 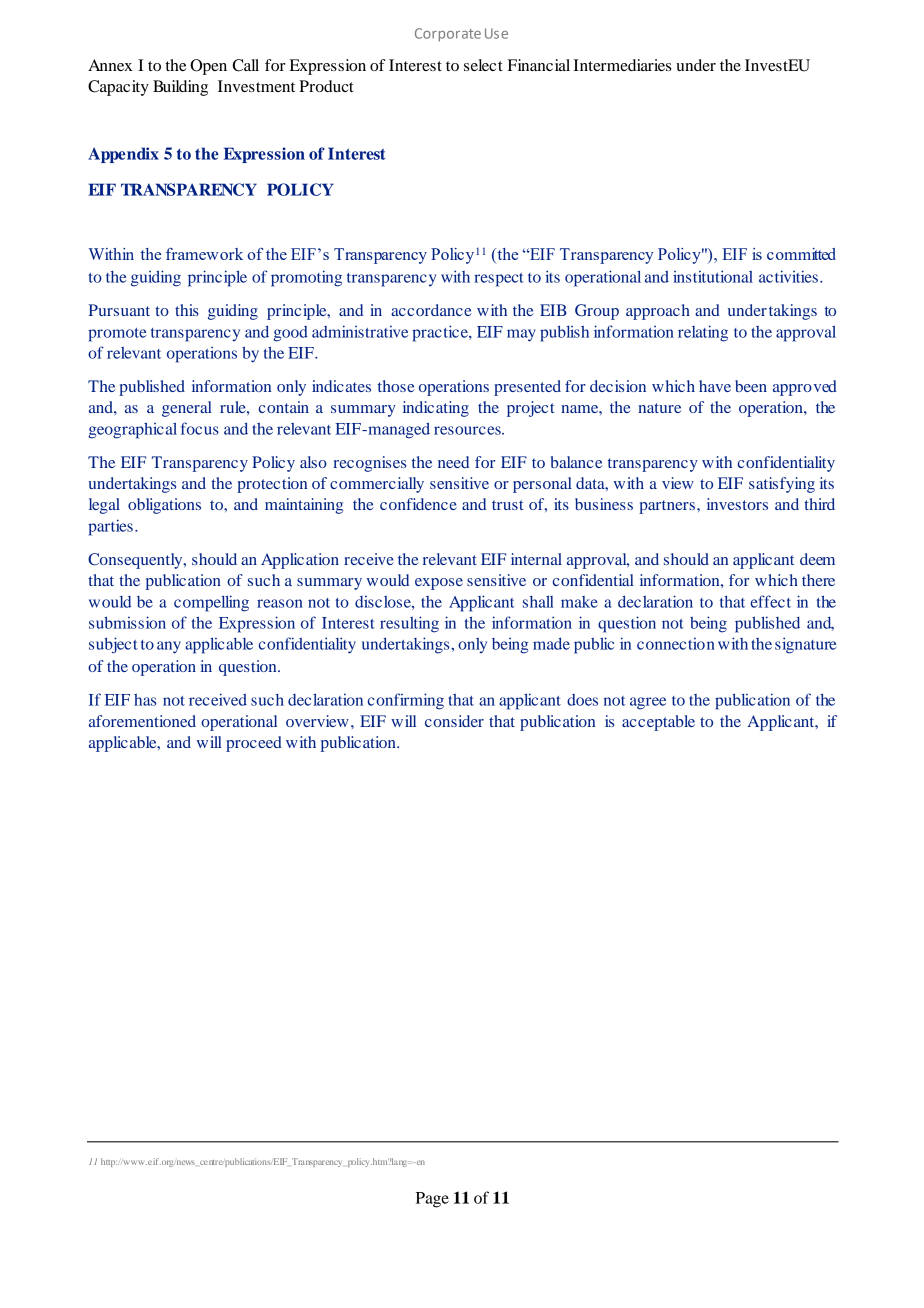 I want to click on Page, so click(x=432, y=1200).
